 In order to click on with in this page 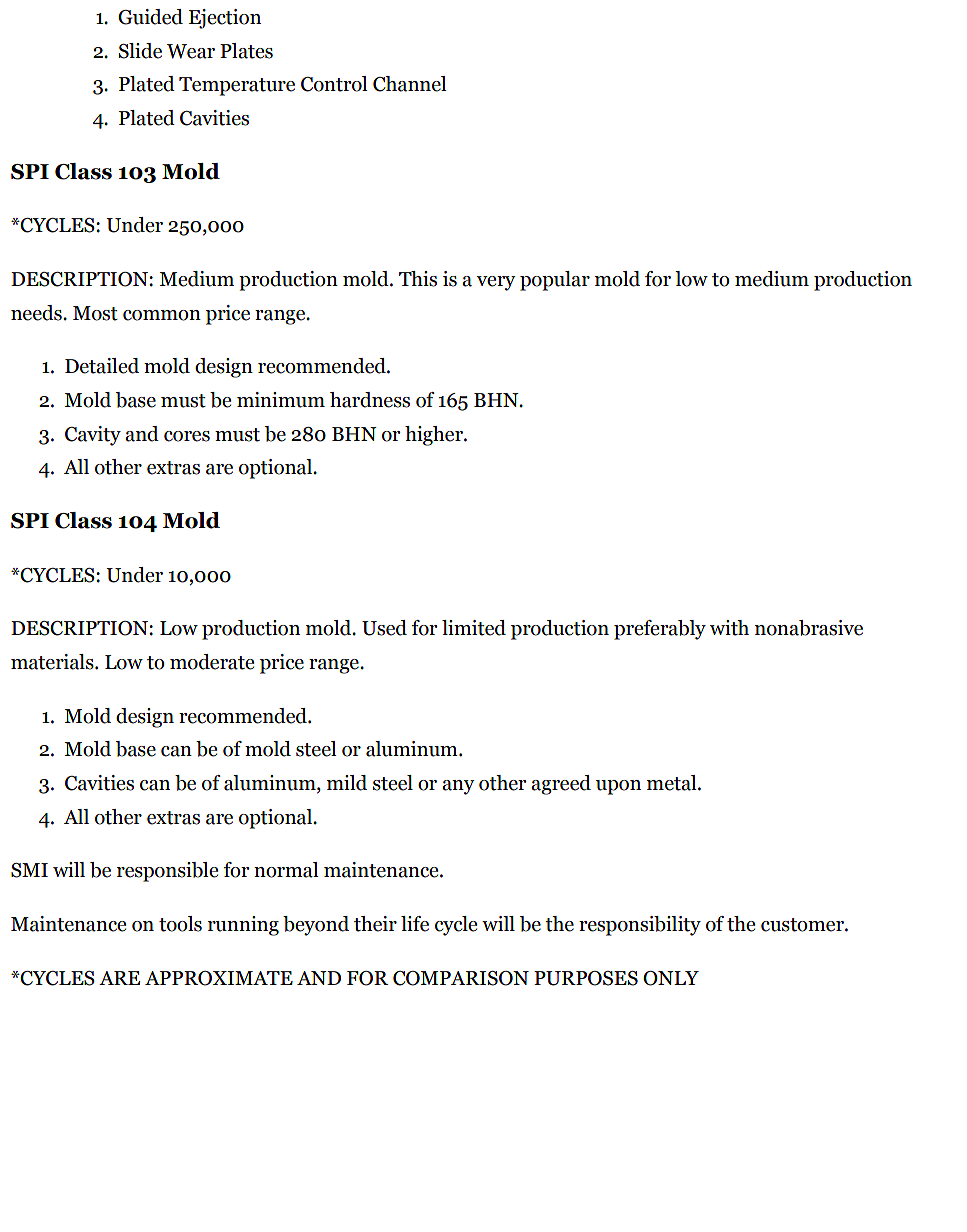, I will do `click(729, 628)`.
